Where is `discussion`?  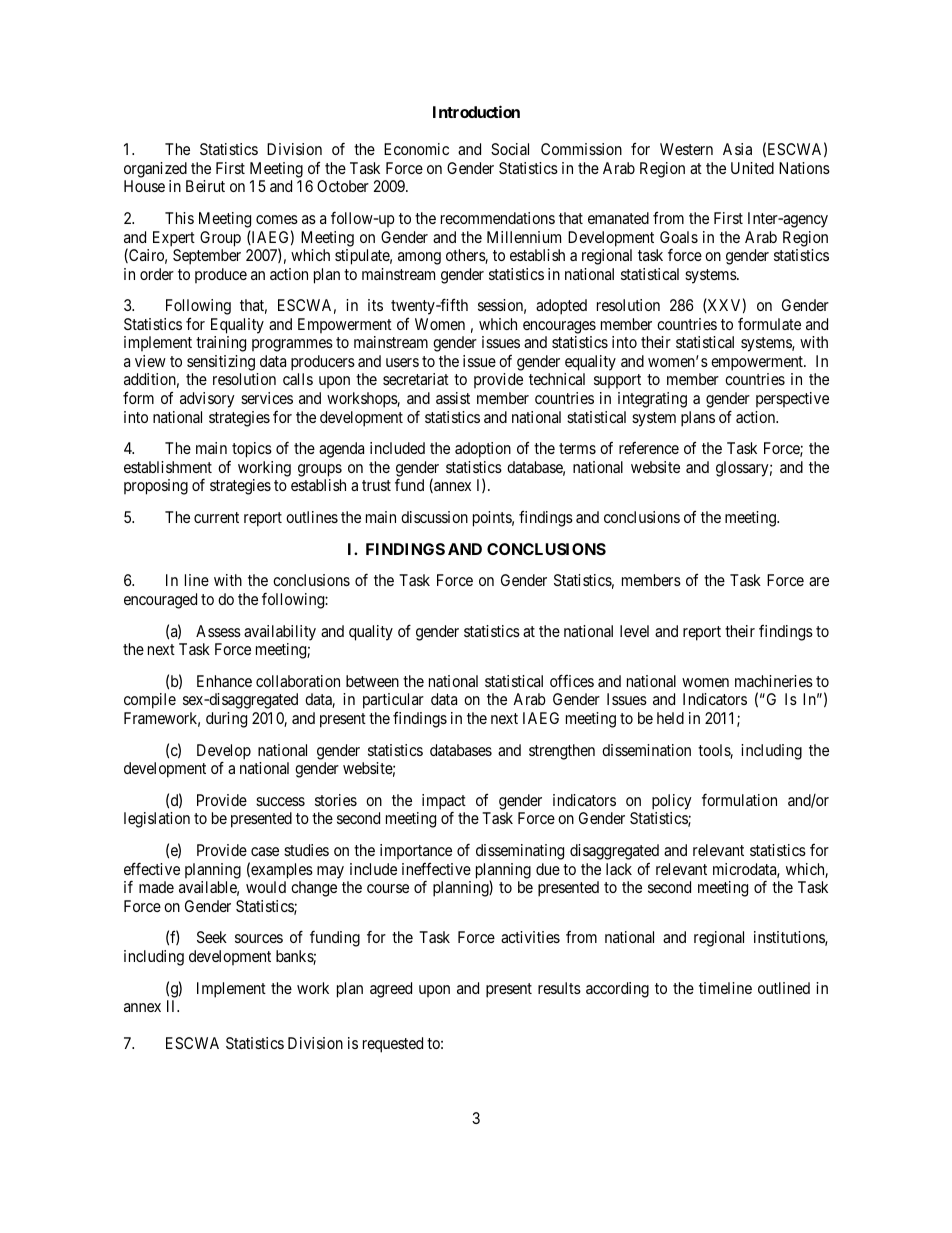 discussion is located at coordinates (434, 517).
